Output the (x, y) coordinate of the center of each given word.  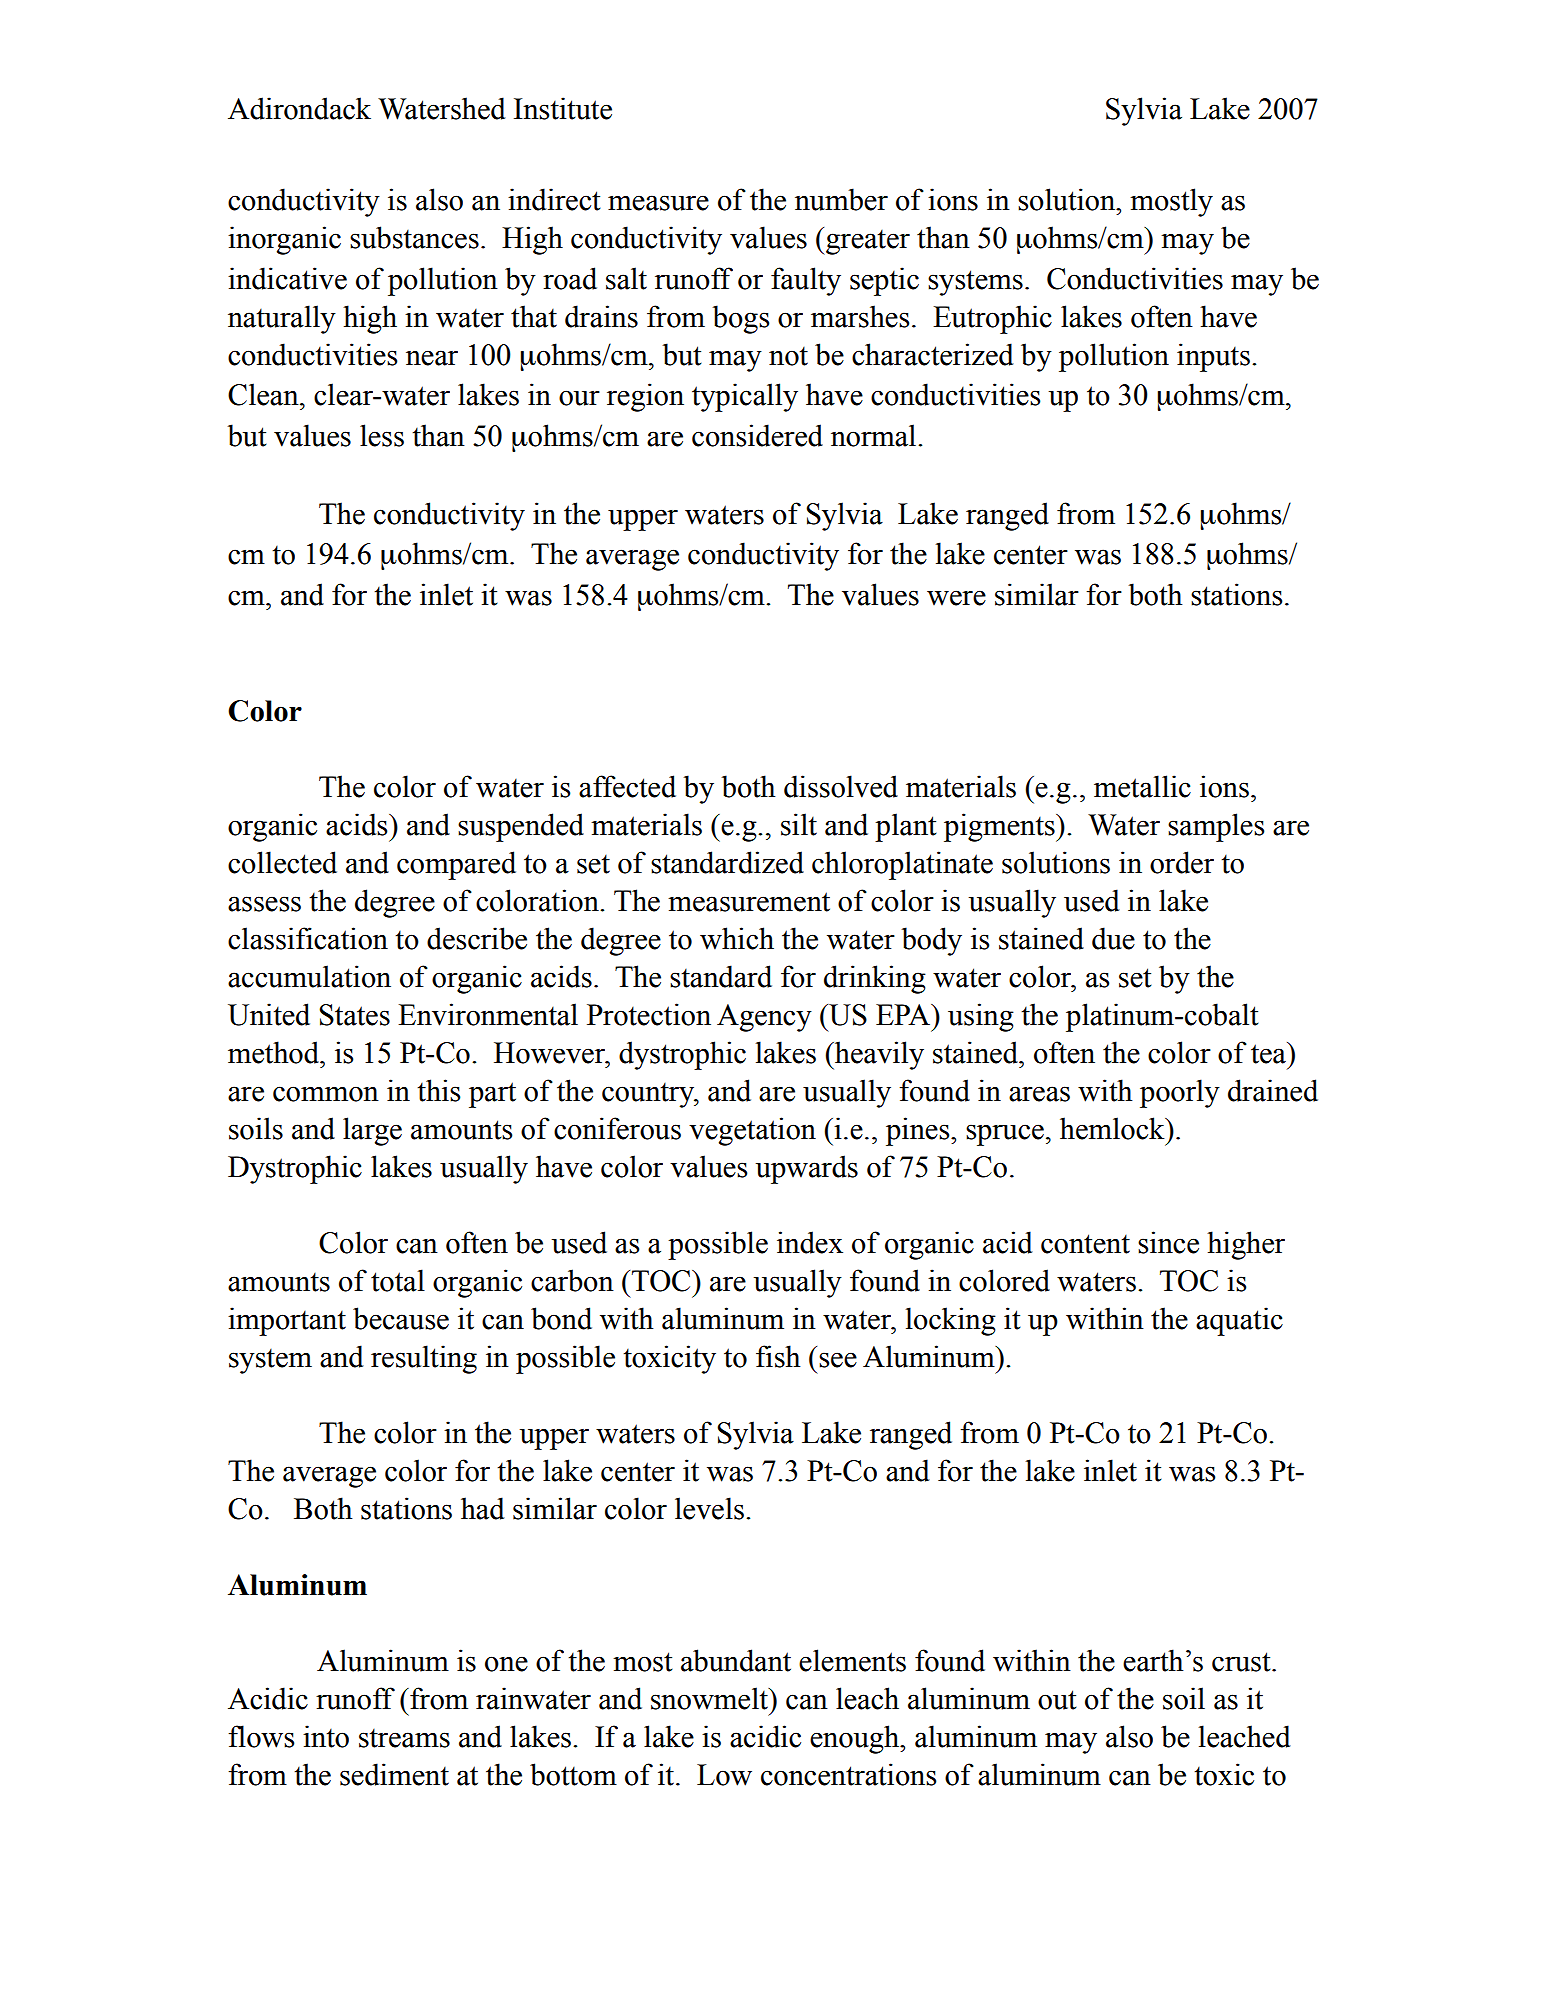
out (1057, 1700)
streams (404, 1738)
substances (414, 237)
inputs (1213, 357)
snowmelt (710, 1698)
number (841, 199)
